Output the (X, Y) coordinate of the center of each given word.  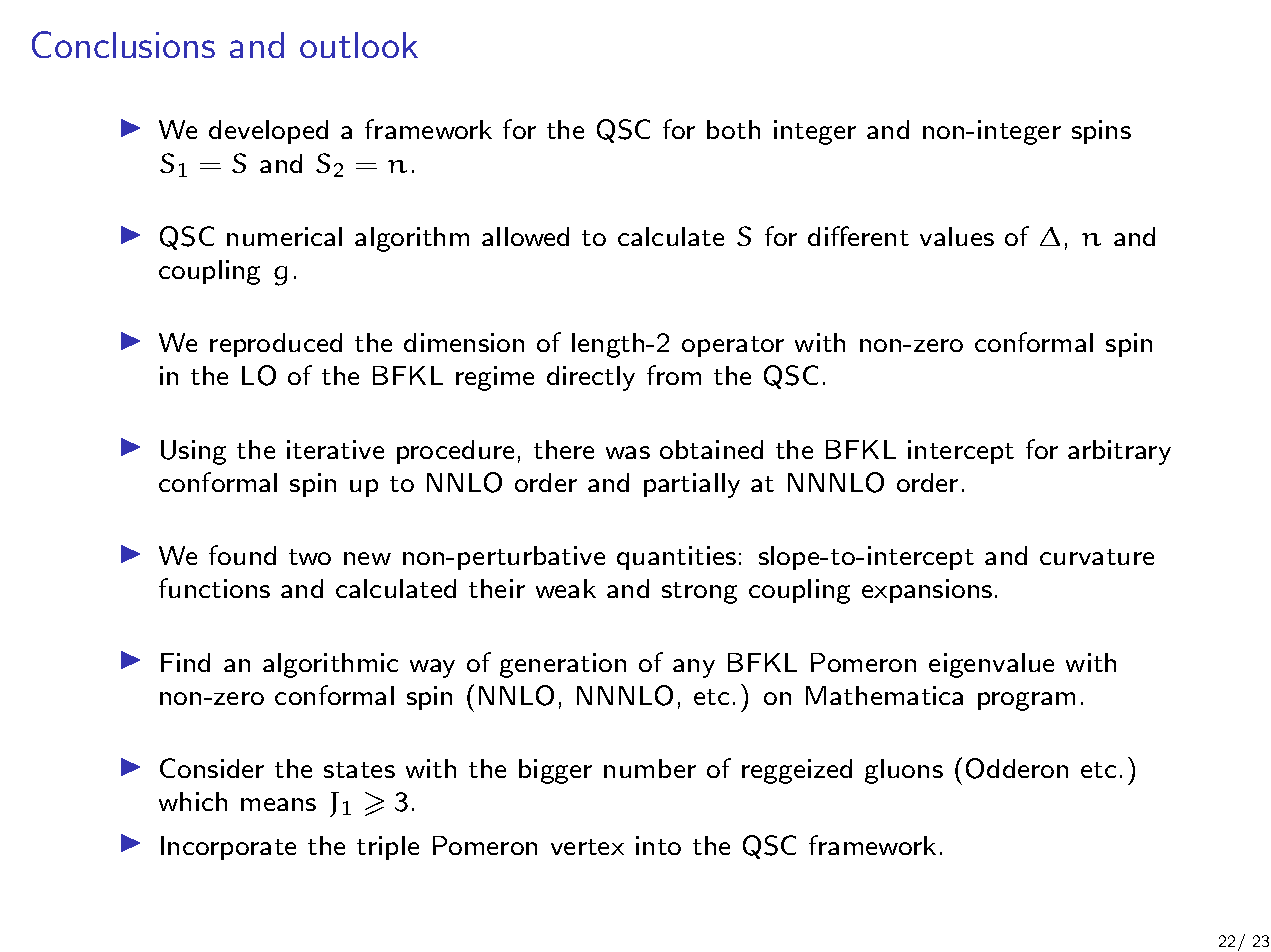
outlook (359, 45)
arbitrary (1119, 452)
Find (185, 662)
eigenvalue (991, 665)
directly (591, 378)
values (957, 236)
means (278, 804)
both (733, 129)
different (858, 236)
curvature (1097, 557)
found (242, 555)
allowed (525, 236)
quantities (676, 558)
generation (563, 665)
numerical (284, 236)
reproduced (276, 345)
